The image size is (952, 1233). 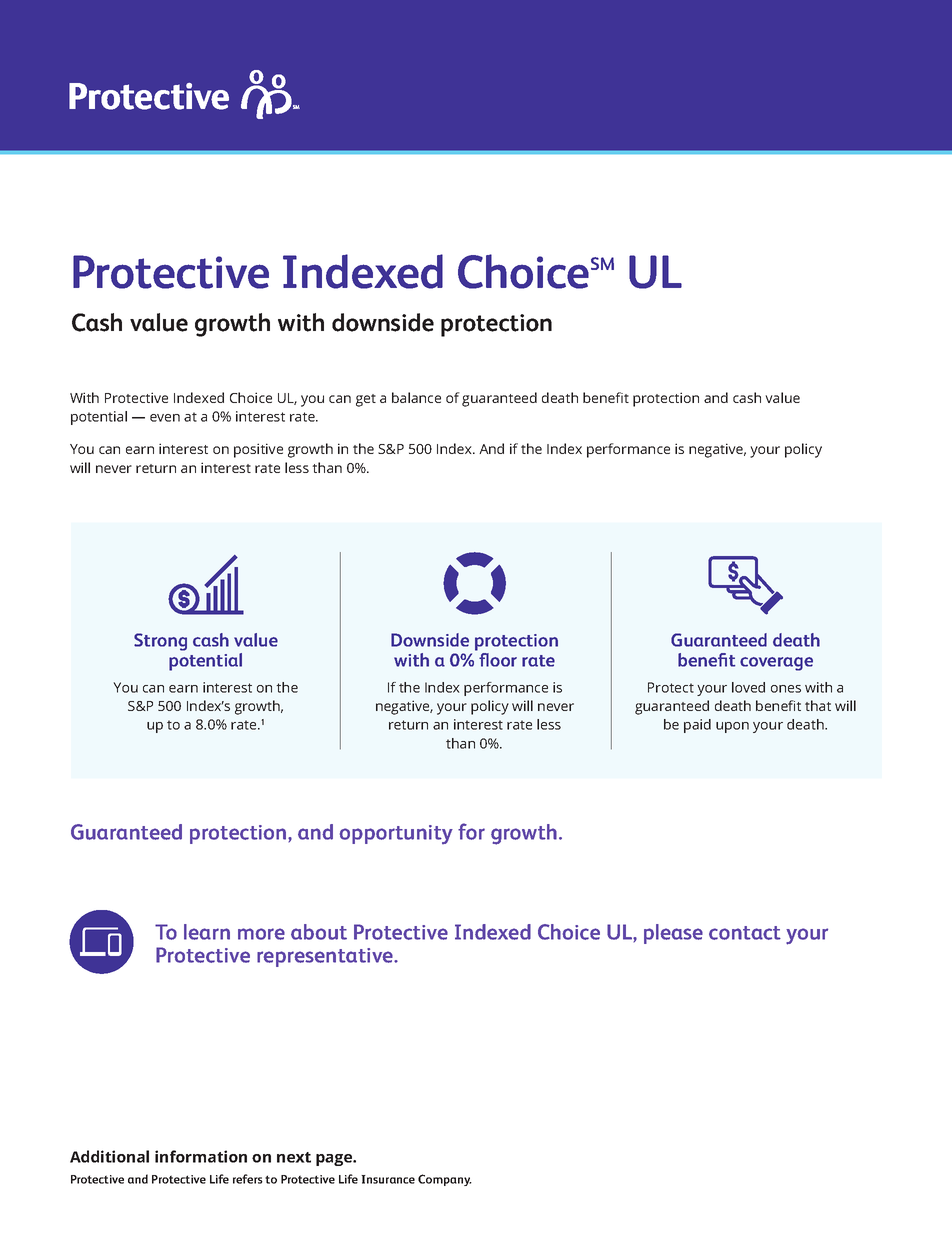 I want to click on please, so click(x=673, y=934).
